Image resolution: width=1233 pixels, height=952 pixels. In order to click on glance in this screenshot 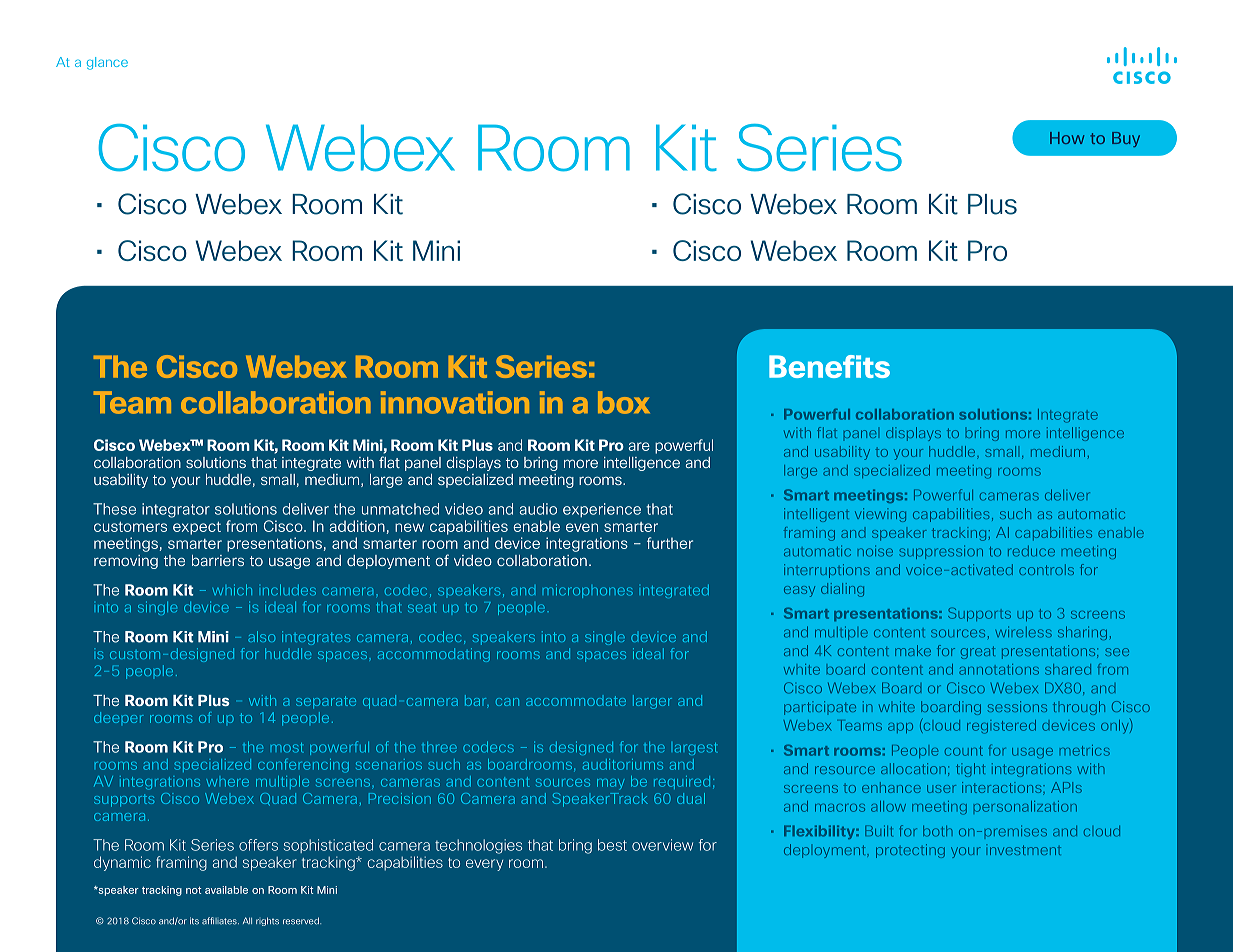, I will do `click(107, 63)`.
